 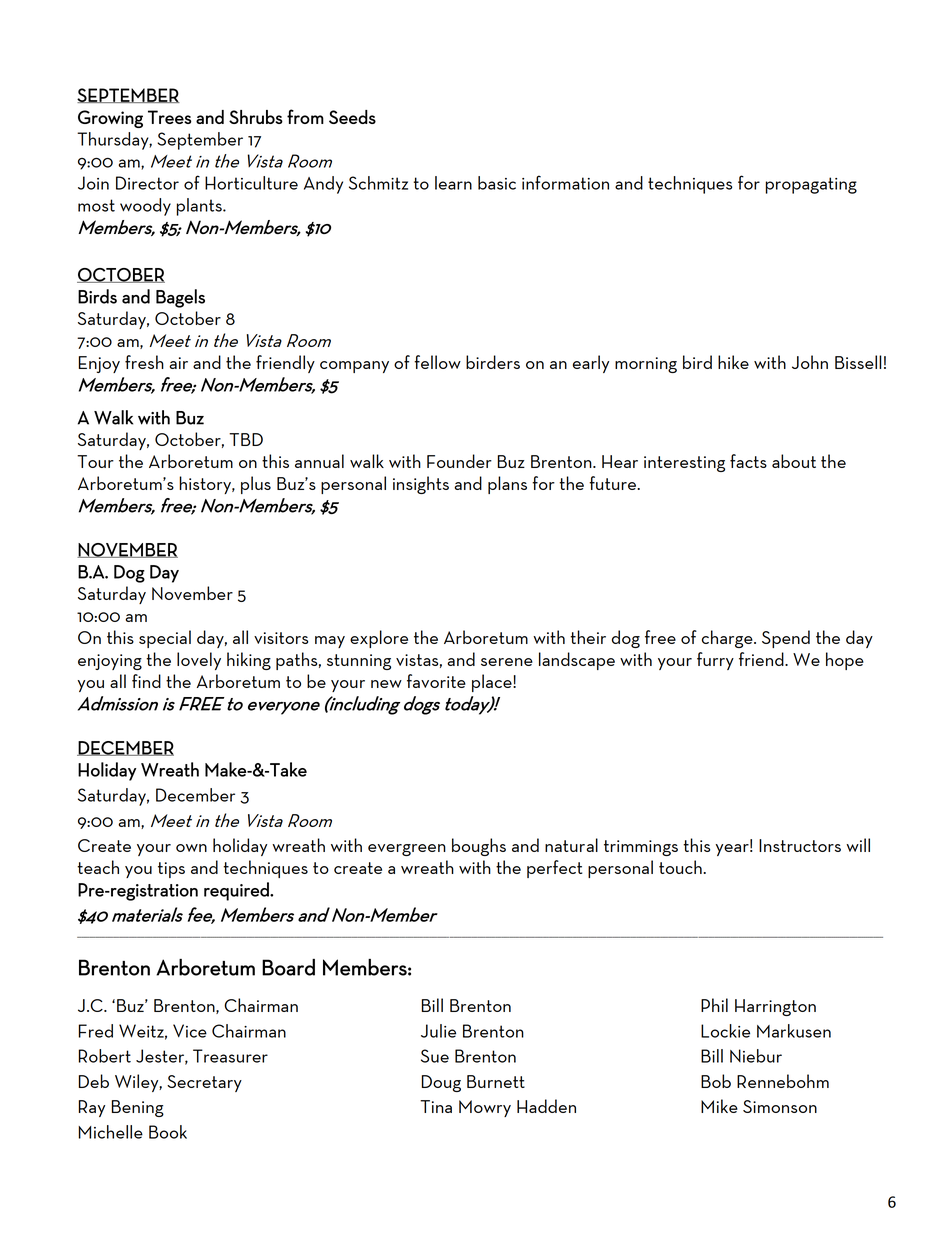 I want to click on Founder, so click(x=459, y=461).
